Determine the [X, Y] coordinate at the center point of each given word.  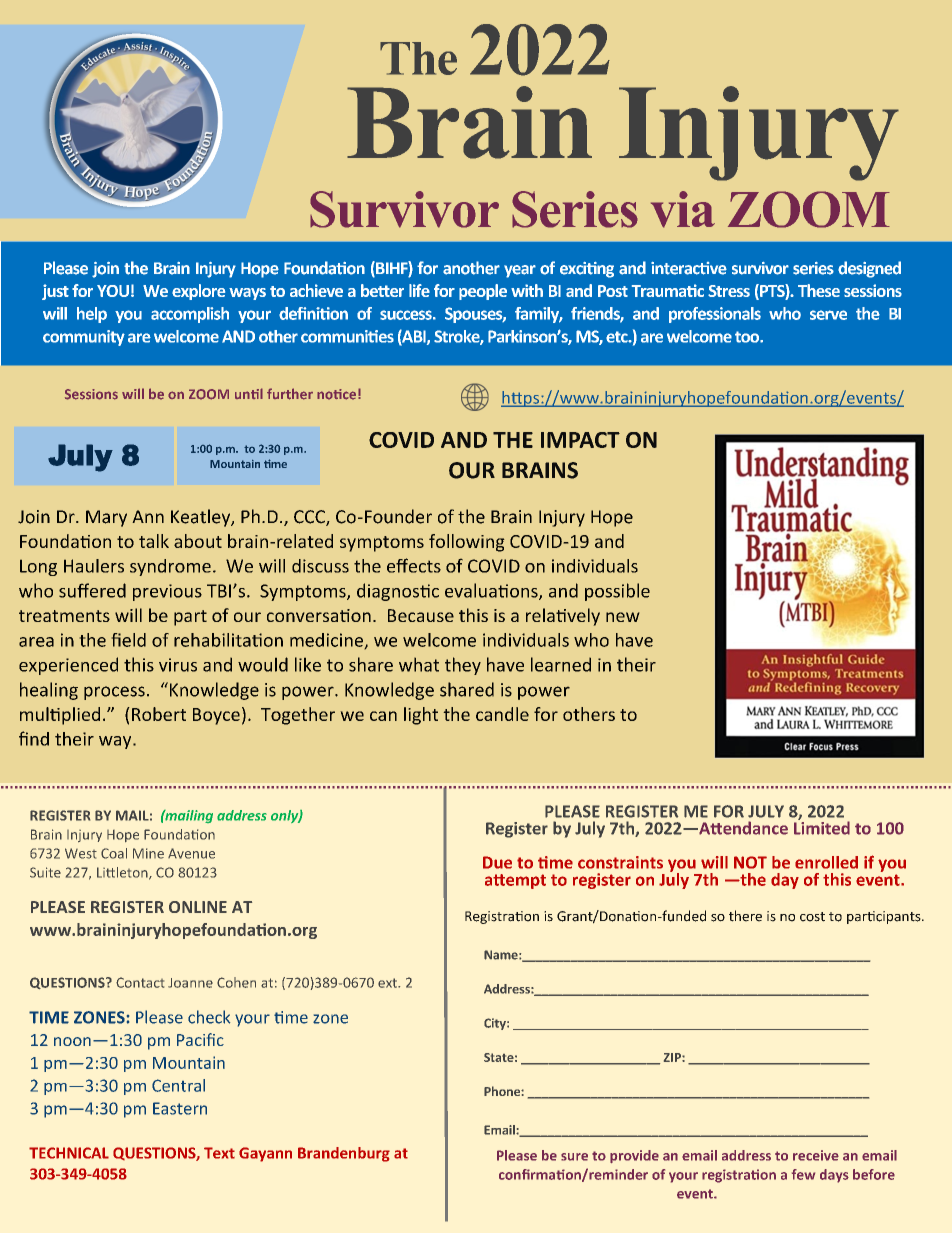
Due [497, 862]
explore [198, 292]
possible [617, 592]
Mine [148, 853]
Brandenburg [344, 1154]
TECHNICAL [69, 1153]
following [467, 543]
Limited [822, 827]
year [520, 271]
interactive [689, 268]
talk [154, 541]
